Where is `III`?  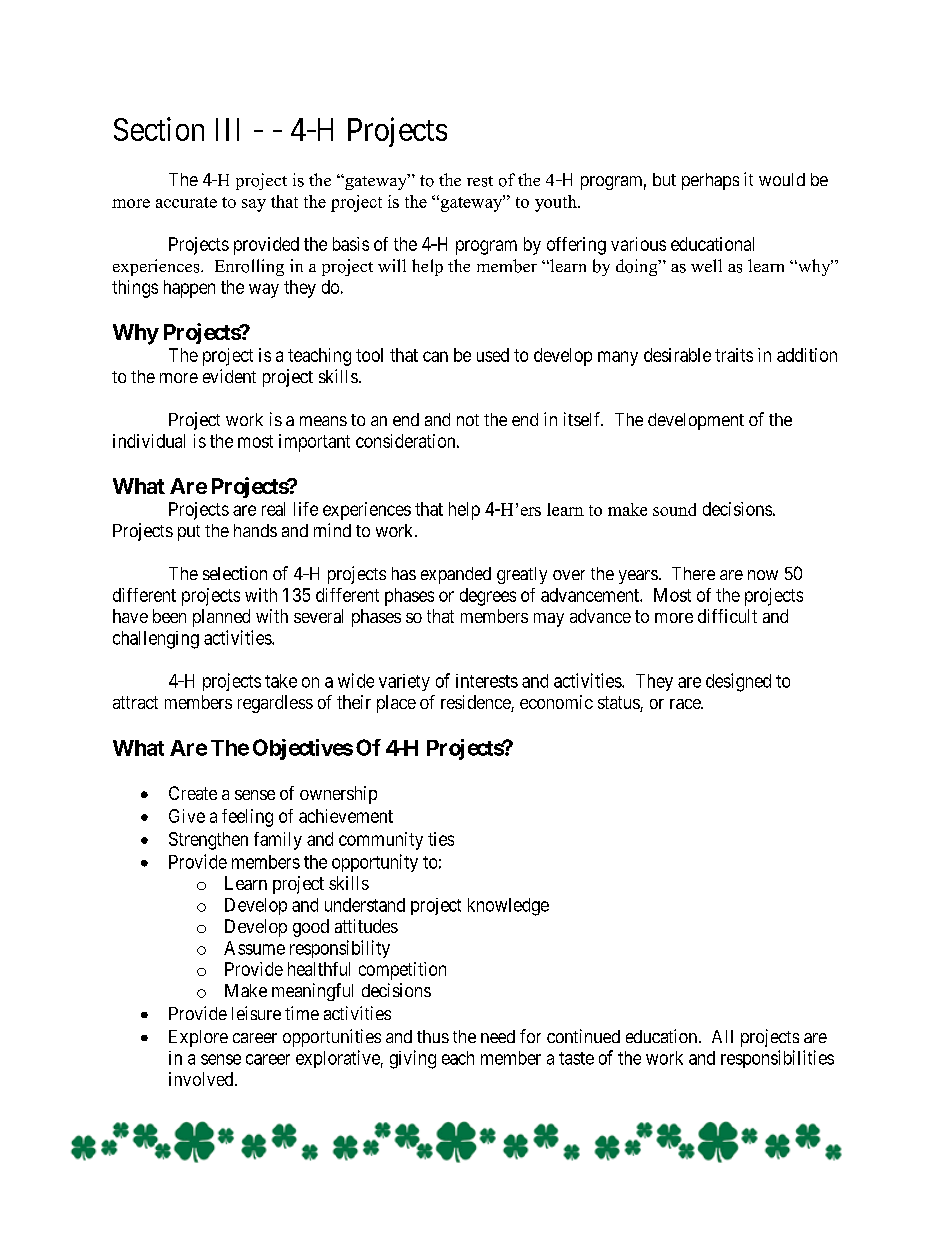 III is located at coordinates (227, 129).
